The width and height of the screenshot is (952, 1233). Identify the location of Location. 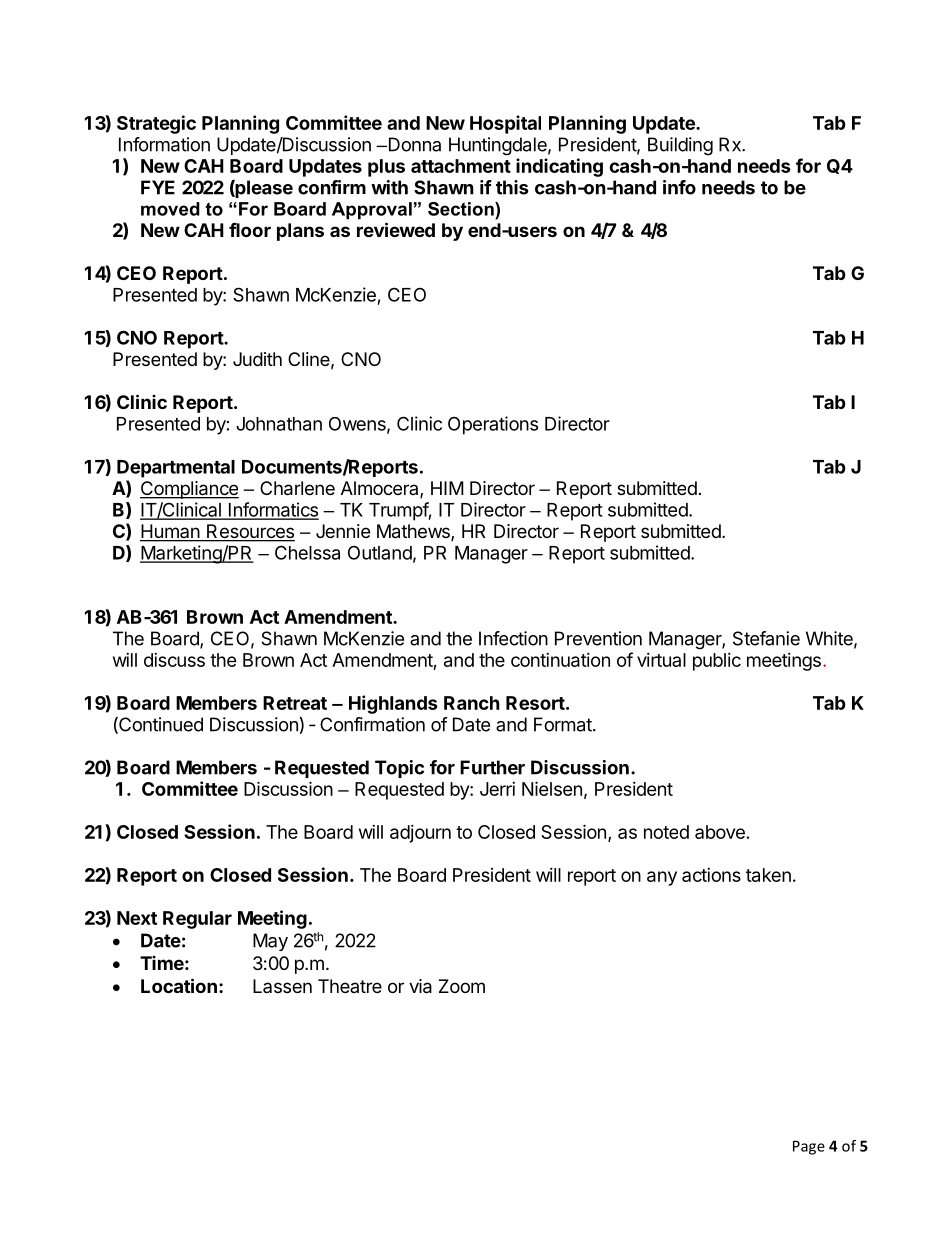
(179, 985).
